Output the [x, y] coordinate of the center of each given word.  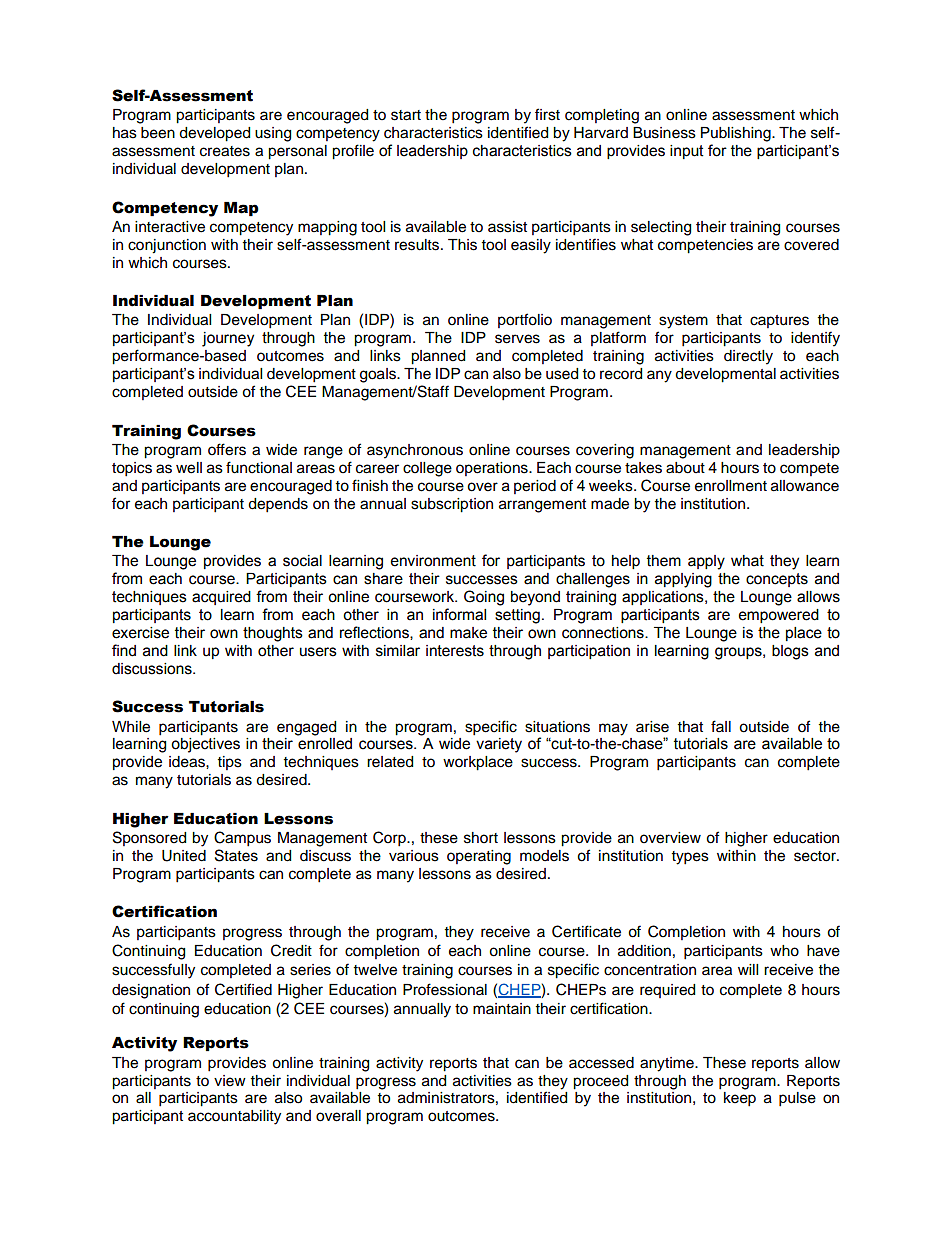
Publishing [737, 134]
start [406, 115]
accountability [234, 1117]
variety [499, 745]
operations [493, 469]
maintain [502, 1008]
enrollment [731, 486]
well [189, 468]
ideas [188, 762]
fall [721, 726]
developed [214, 134]
